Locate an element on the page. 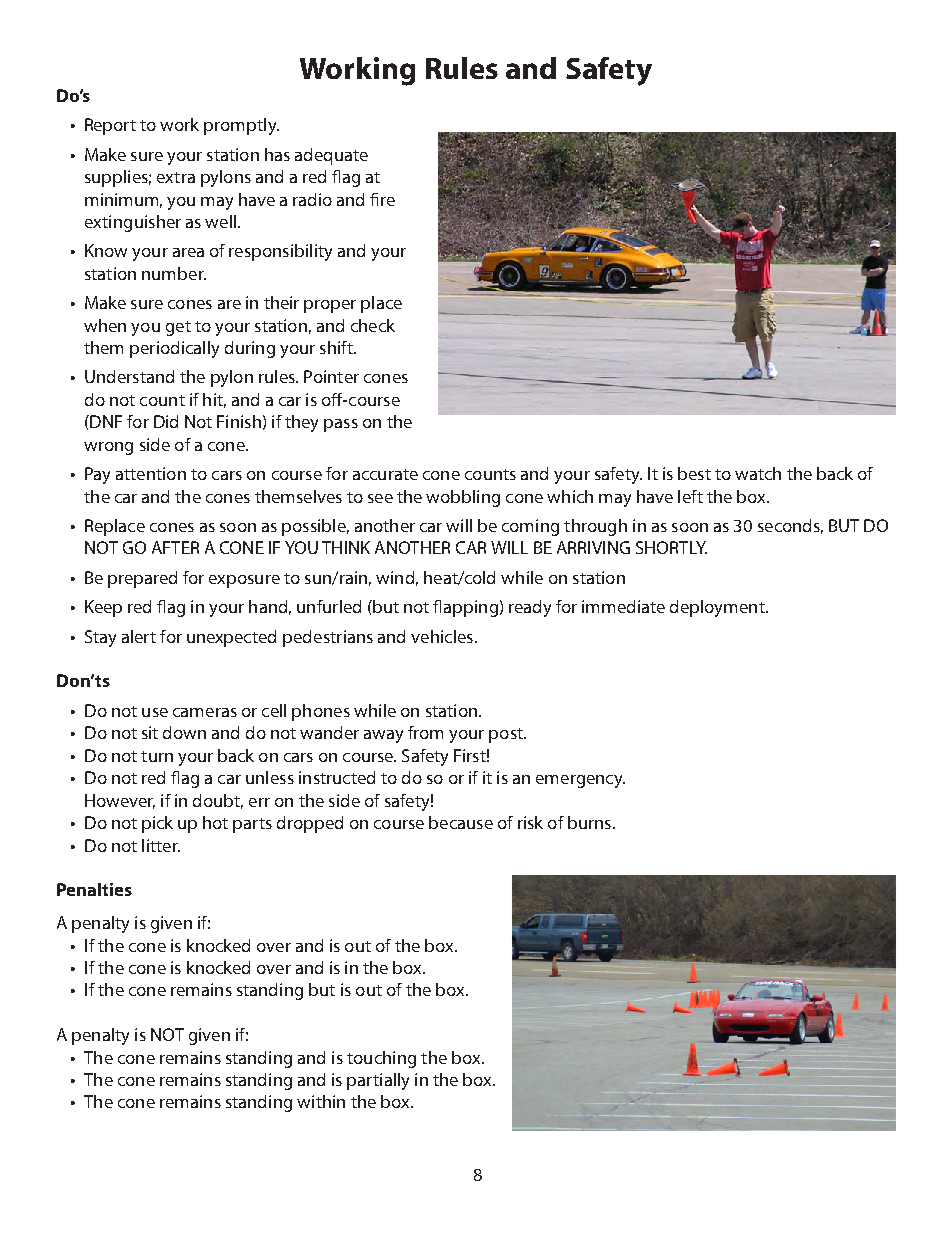 This document has height=1233, width=952. fire is located at coordinates (382, 199).
